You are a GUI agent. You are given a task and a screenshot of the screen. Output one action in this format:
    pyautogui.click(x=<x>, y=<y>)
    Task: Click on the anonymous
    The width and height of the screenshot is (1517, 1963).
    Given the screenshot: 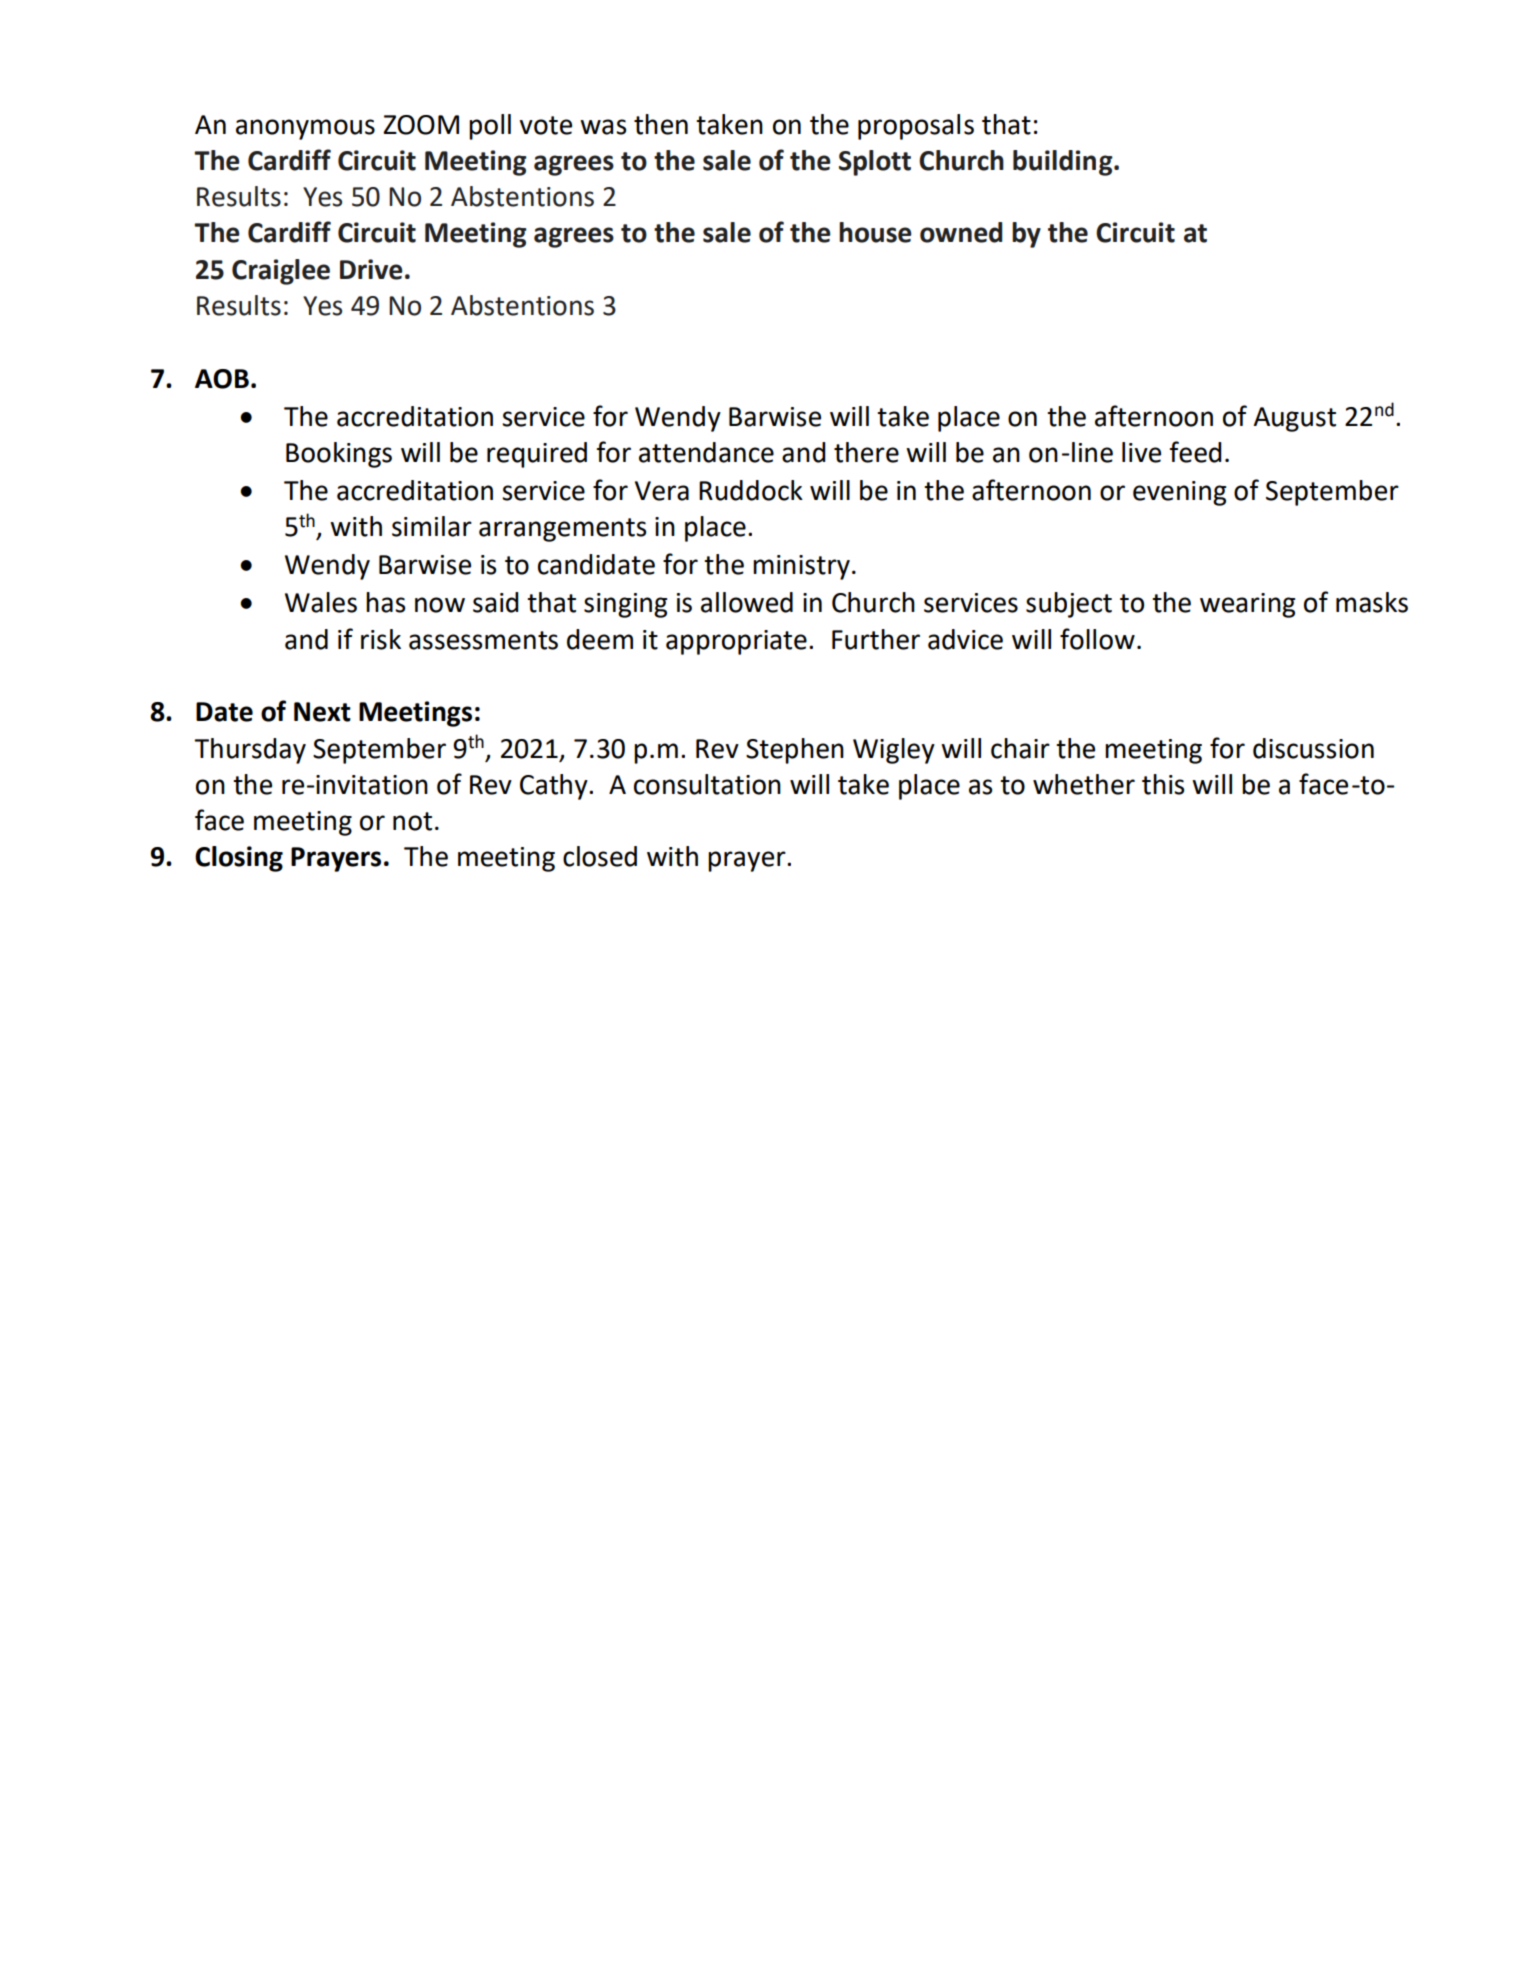 What is the action you would take?
    pyautogui.click(x=305, y=129)
